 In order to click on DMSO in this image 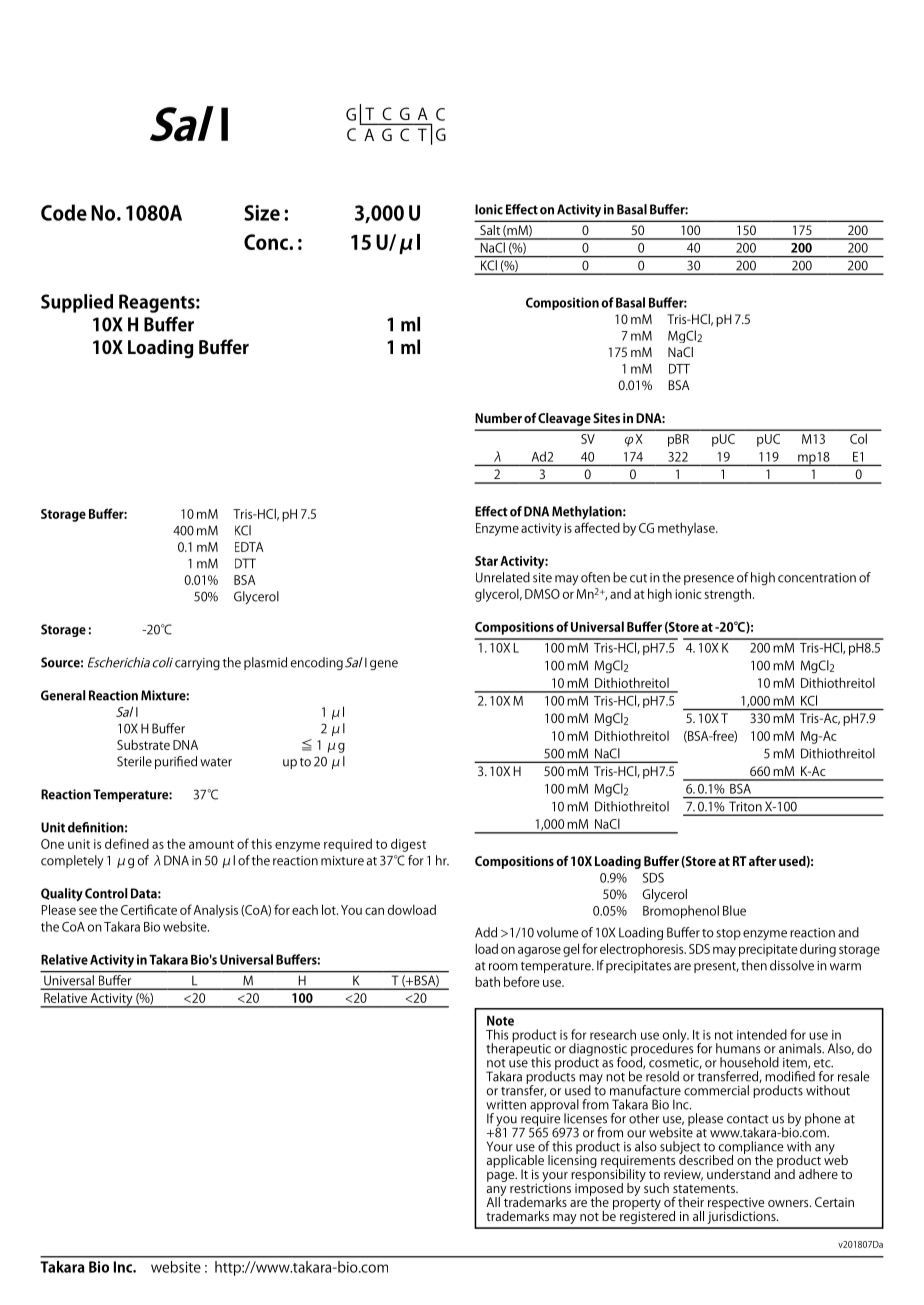, I will do `click(542, 594)`.
